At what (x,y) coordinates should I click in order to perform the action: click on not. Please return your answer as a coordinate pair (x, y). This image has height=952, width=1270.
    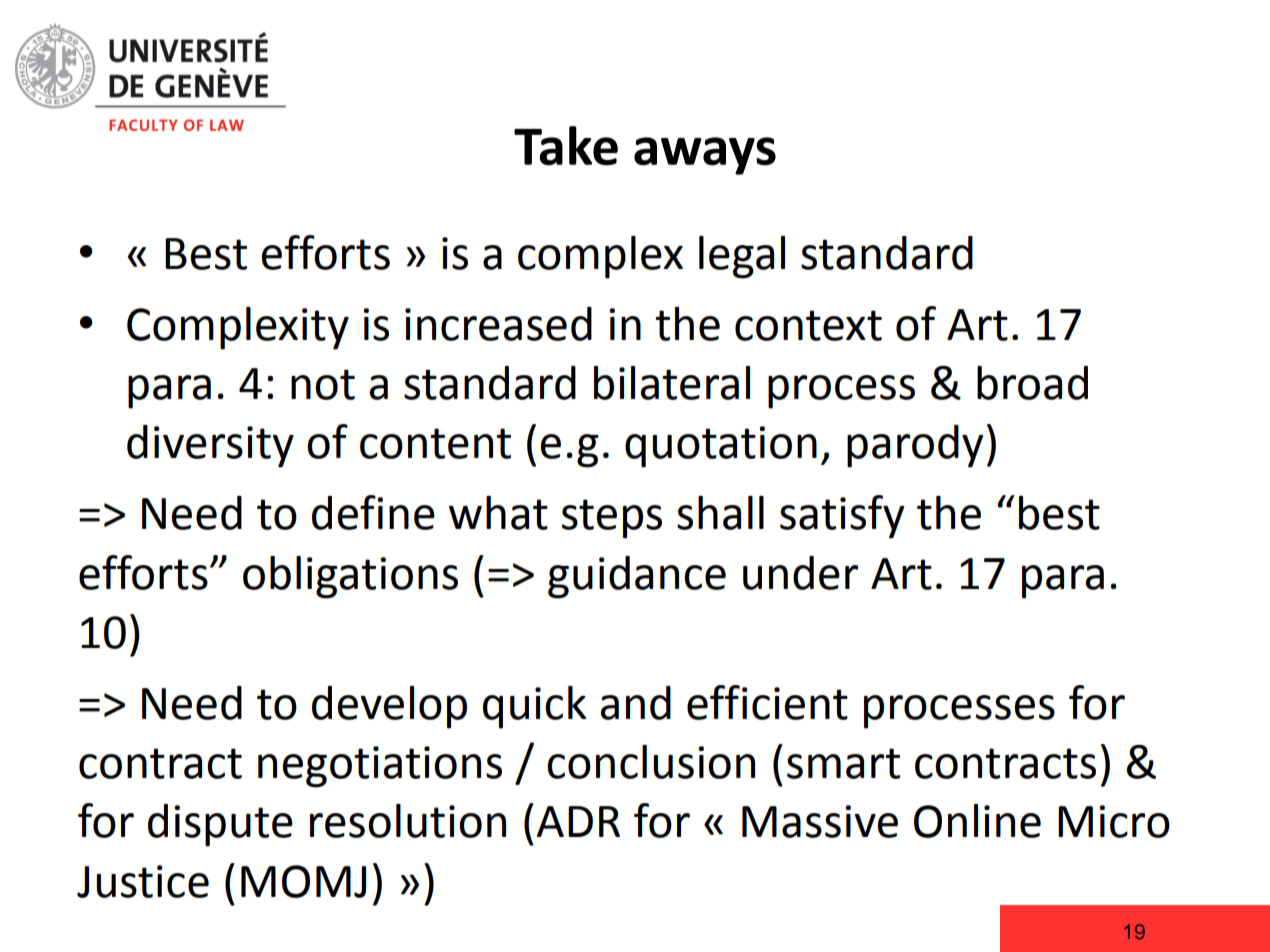
    Looking at the image, I should click on (323, 384).
